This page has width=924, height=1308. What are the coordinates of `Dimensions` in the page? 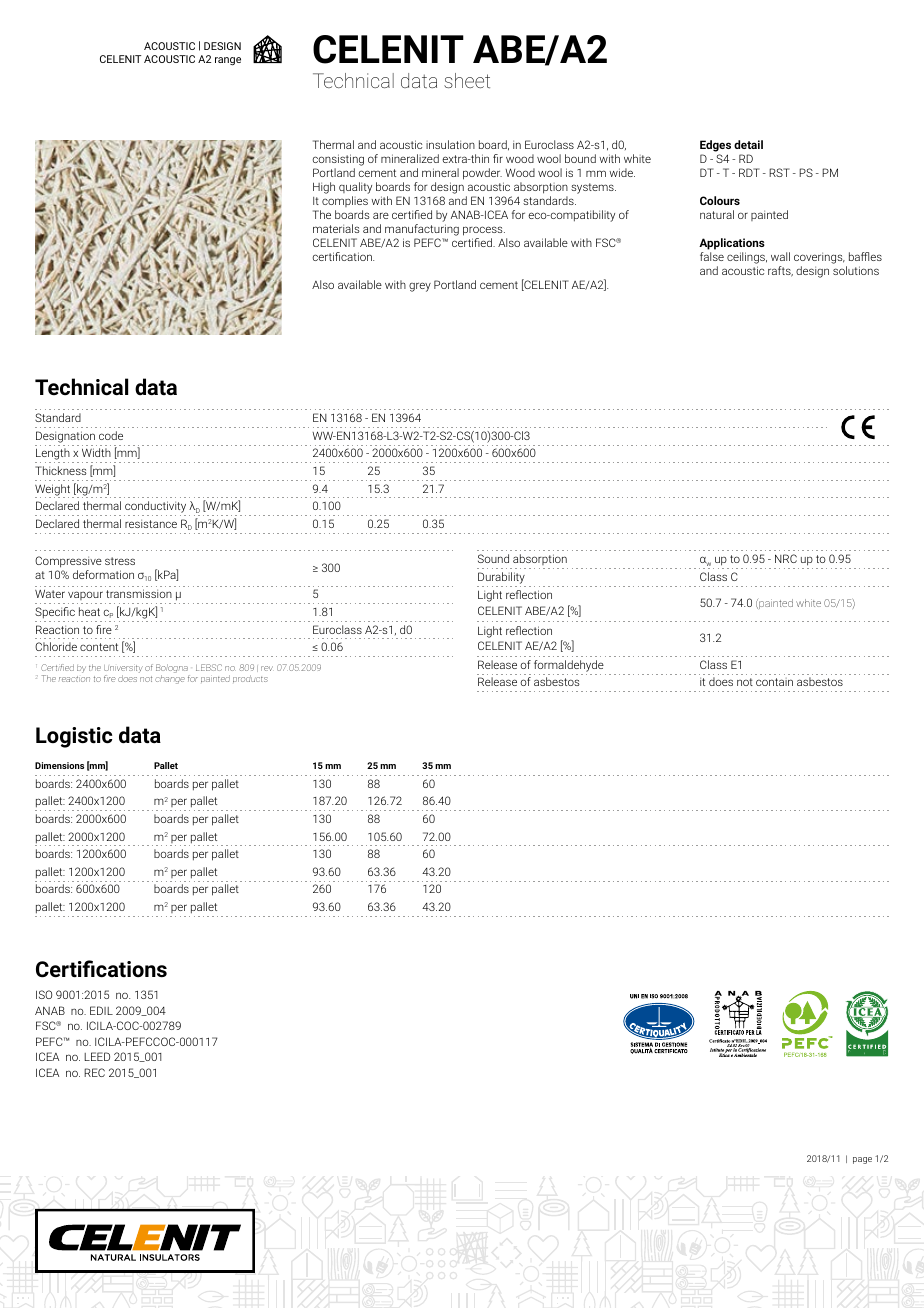 It's located at (59, 765).
